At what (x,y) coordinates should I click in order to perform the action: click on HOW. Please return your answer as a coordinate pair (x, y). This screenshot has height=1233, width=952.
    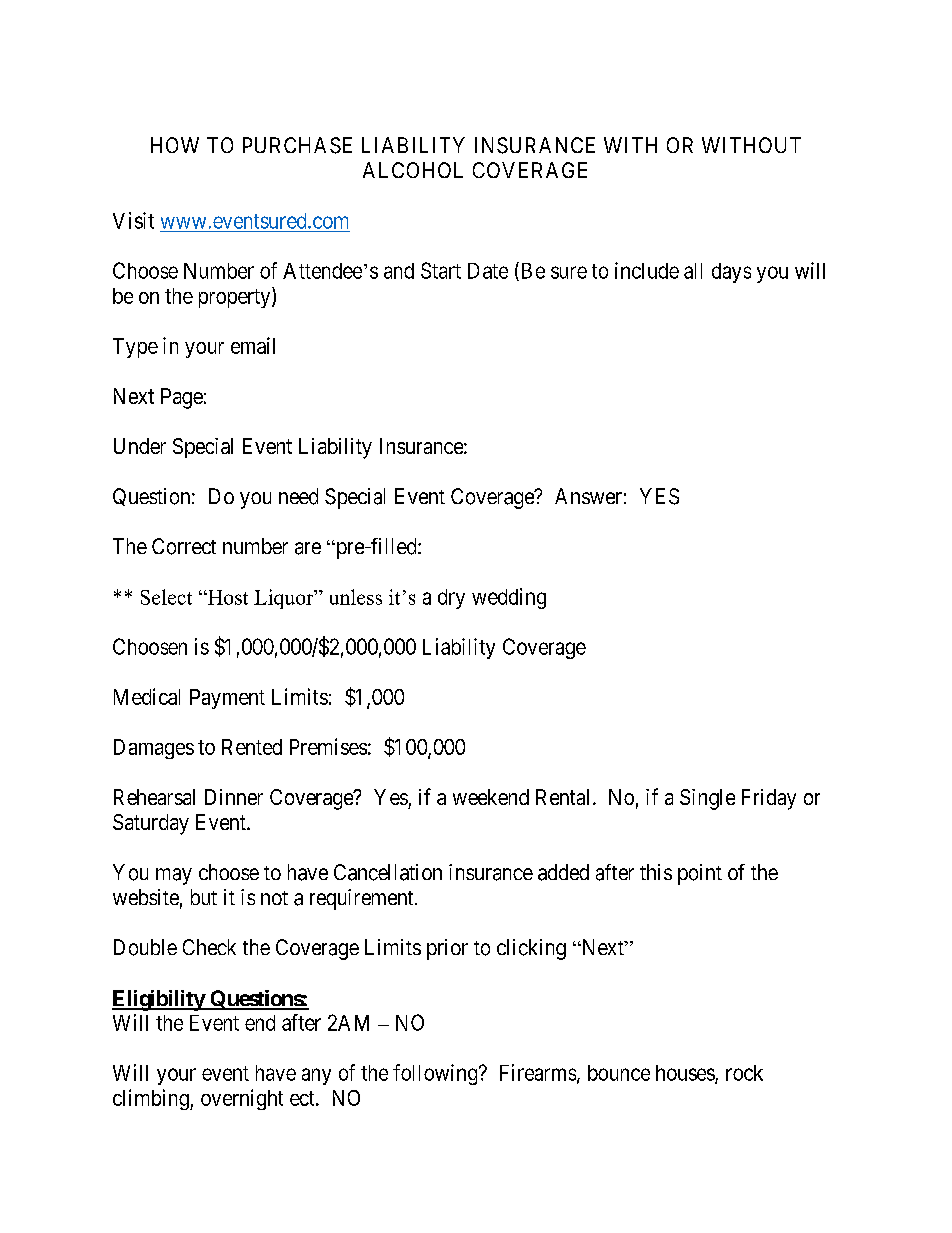
    Looking at the image, I should click on (175, 145).
